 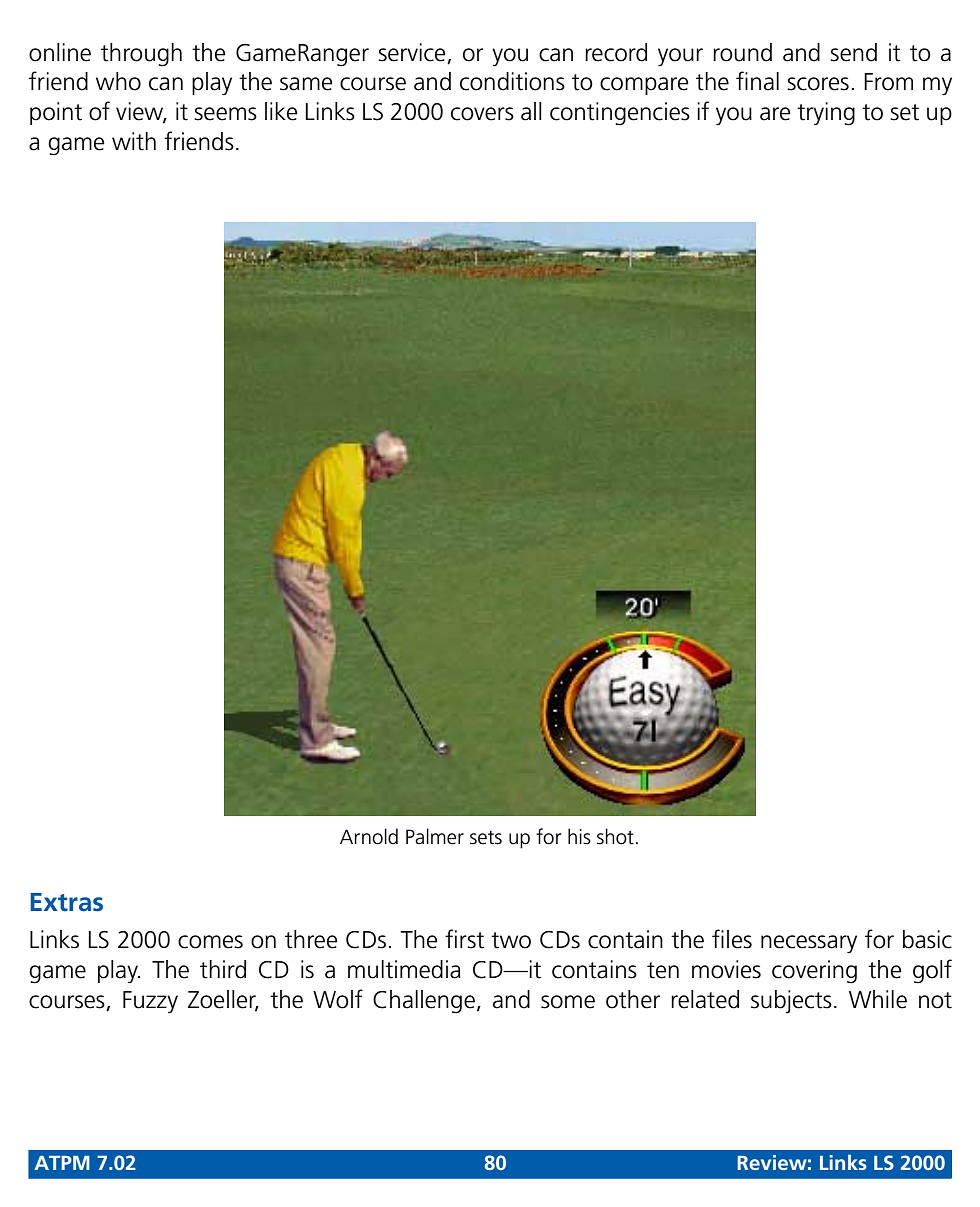 I want to click on with, so click(x=134, y=141).
